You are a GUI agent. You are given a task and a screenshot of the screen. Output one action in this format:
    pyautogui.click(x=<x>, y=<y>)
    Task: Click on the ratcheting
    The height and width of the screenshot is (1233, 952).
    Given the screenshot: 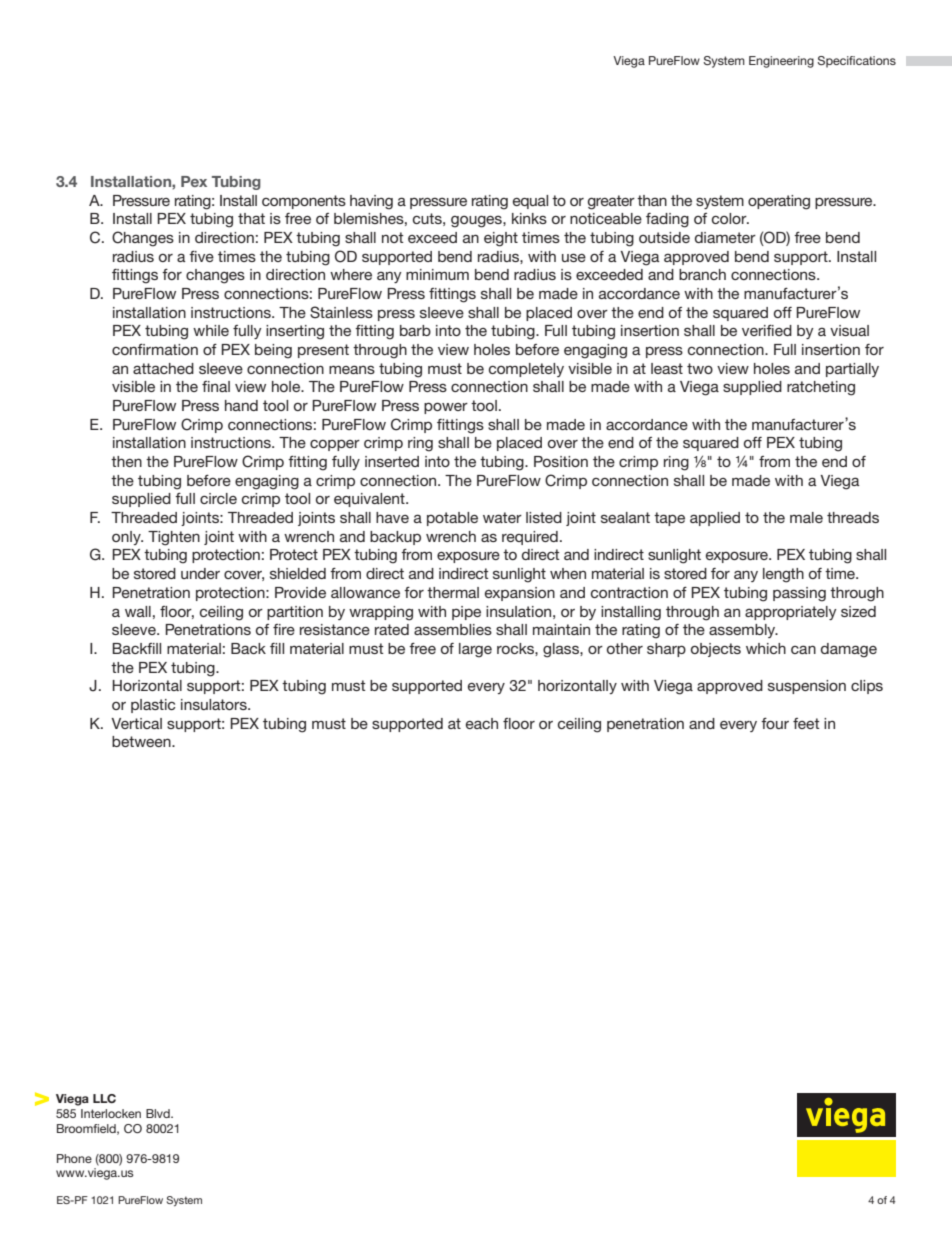 What is the action you would take?
    pyautogui.click(x=821, y=388)
